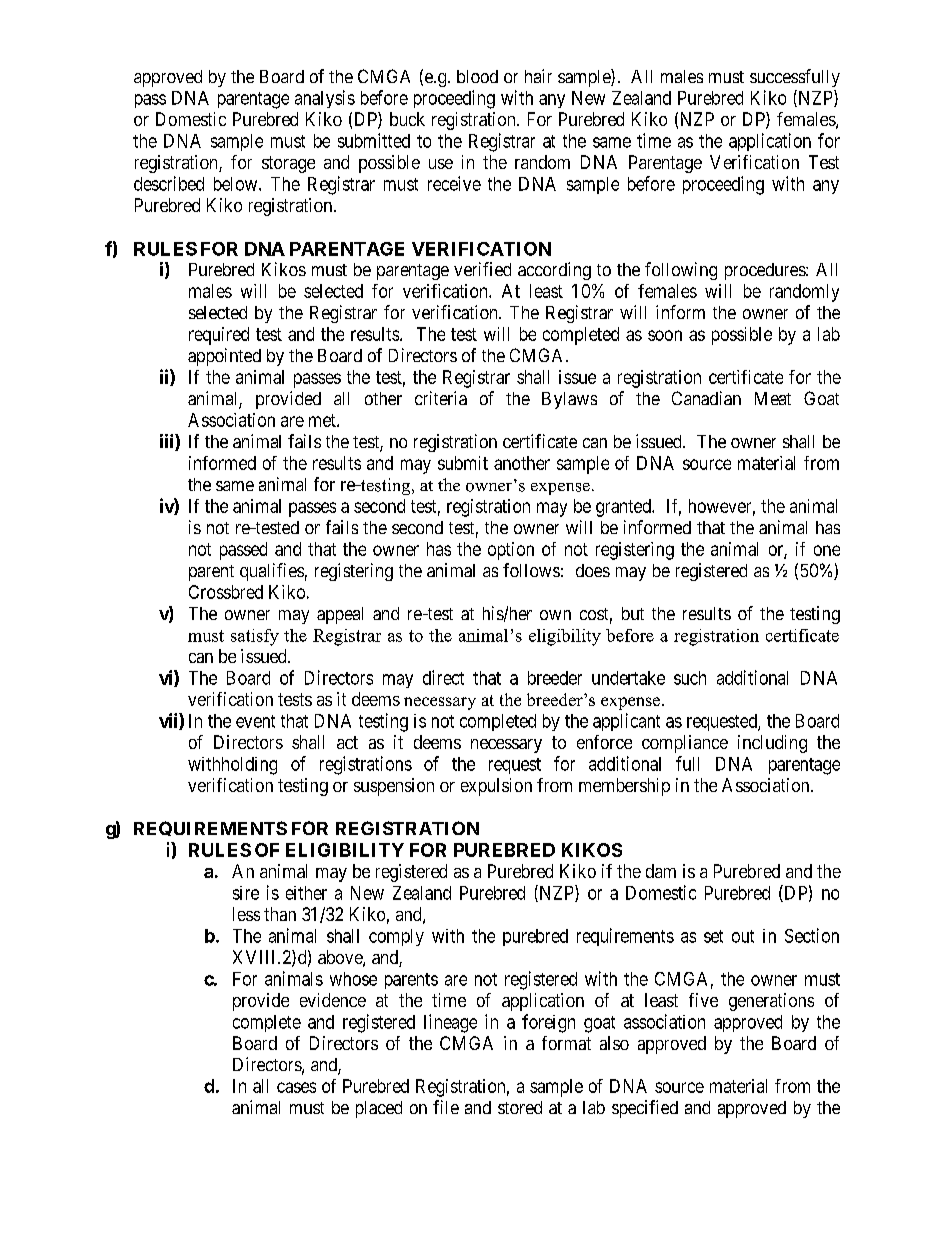 The image size is (952, 1233). Describe the element at coordinates (477, 76) in the image. I see `blood` at that location.
